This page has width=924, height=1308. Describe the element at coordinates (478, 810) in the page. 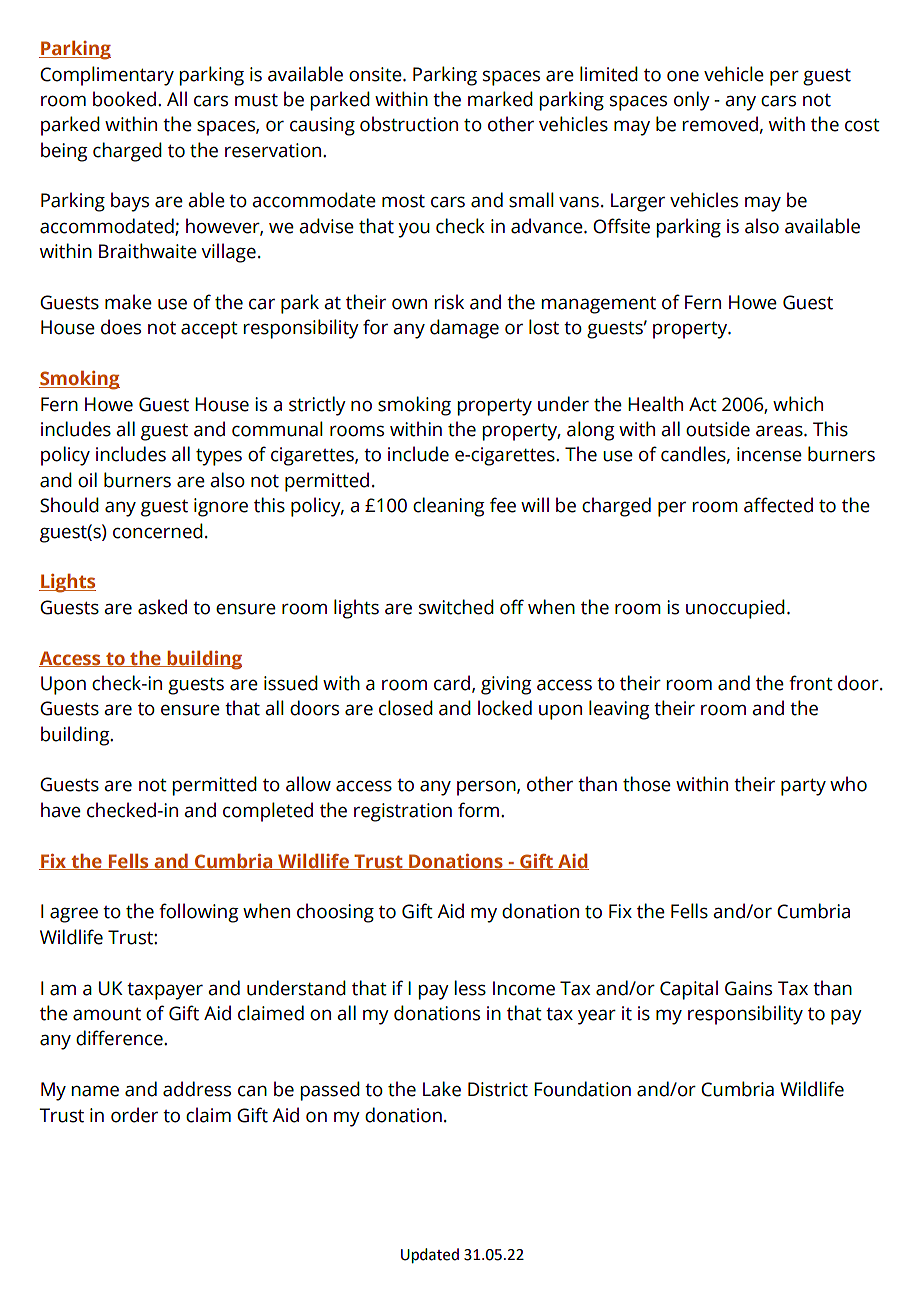

I see `form` at that location.
